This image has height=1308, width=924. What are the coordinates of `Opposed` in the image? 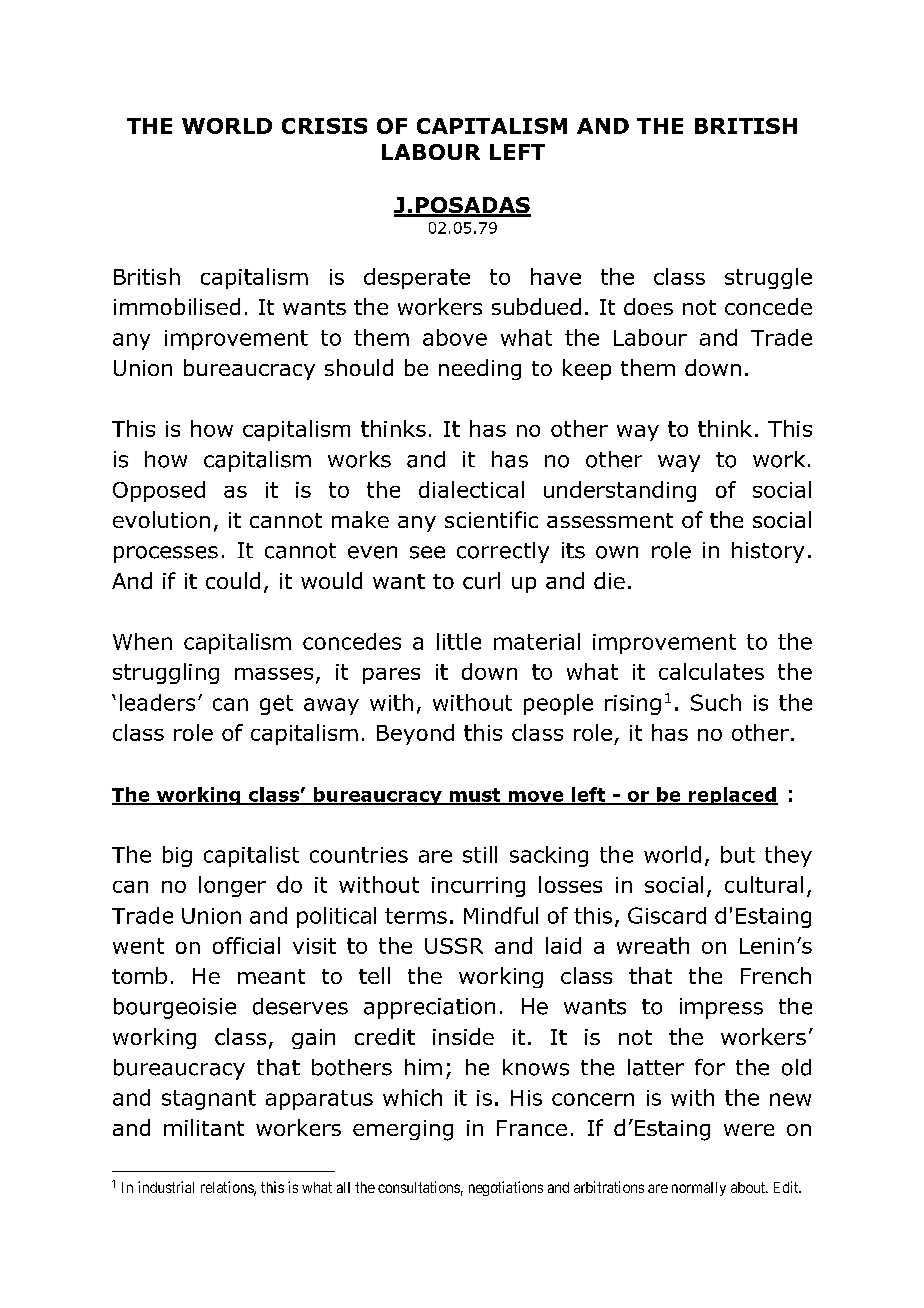 It's located at (159, 491).
